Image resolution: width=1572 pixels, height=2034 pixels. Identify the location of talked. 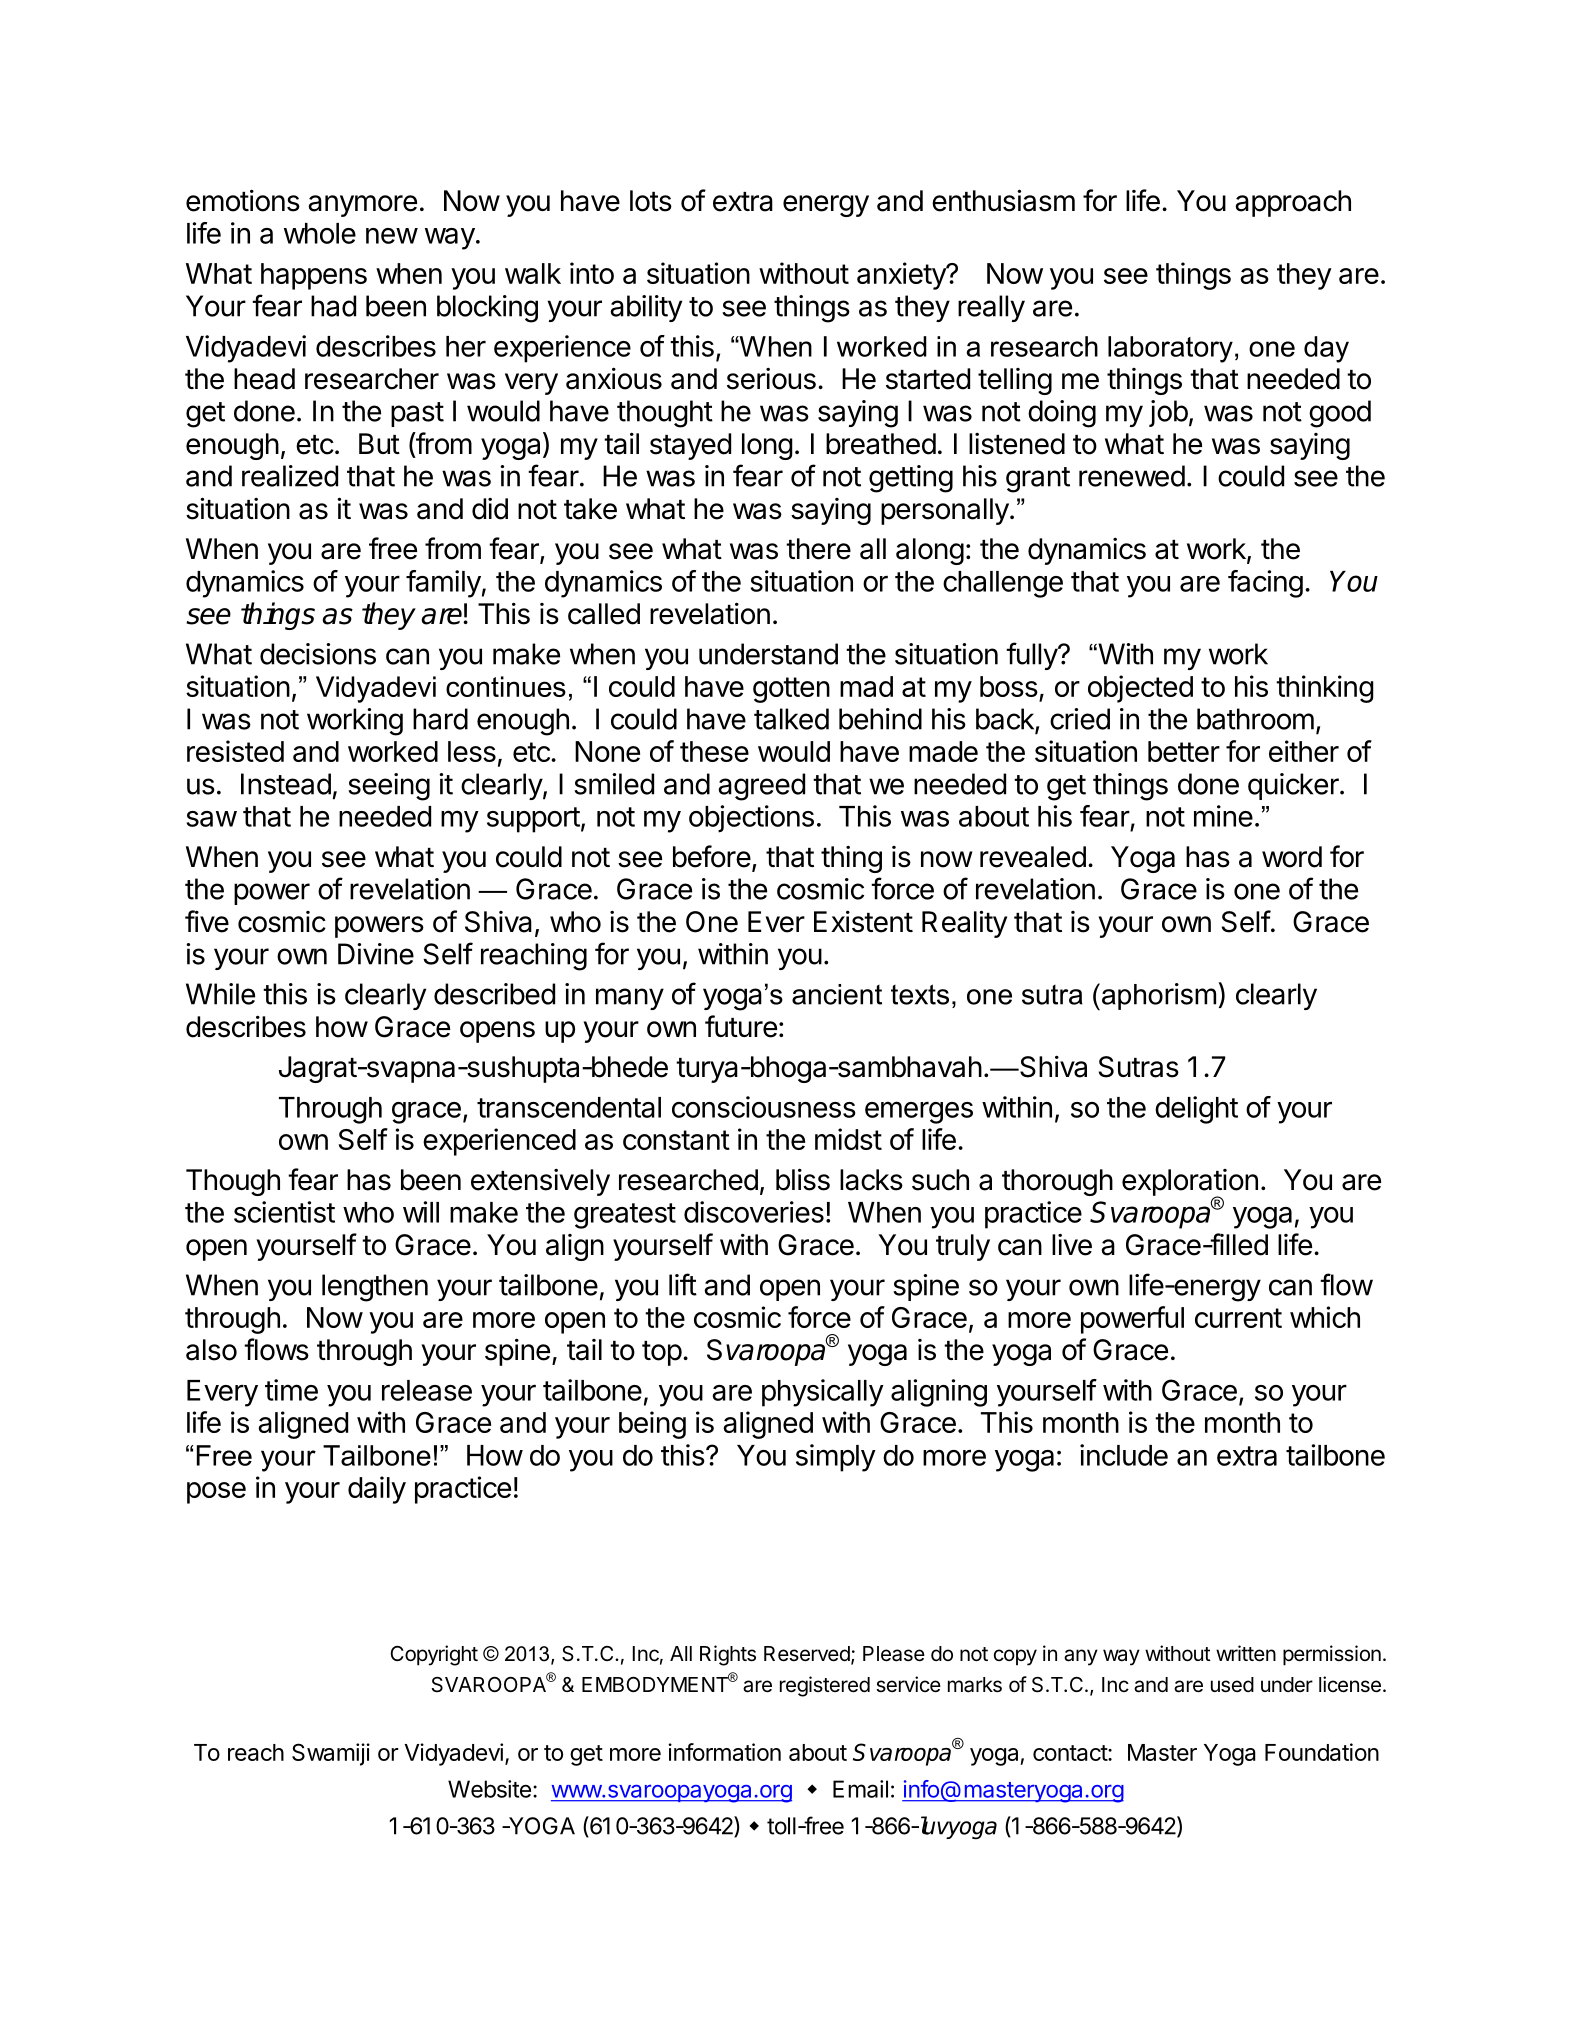
(791, 719).
